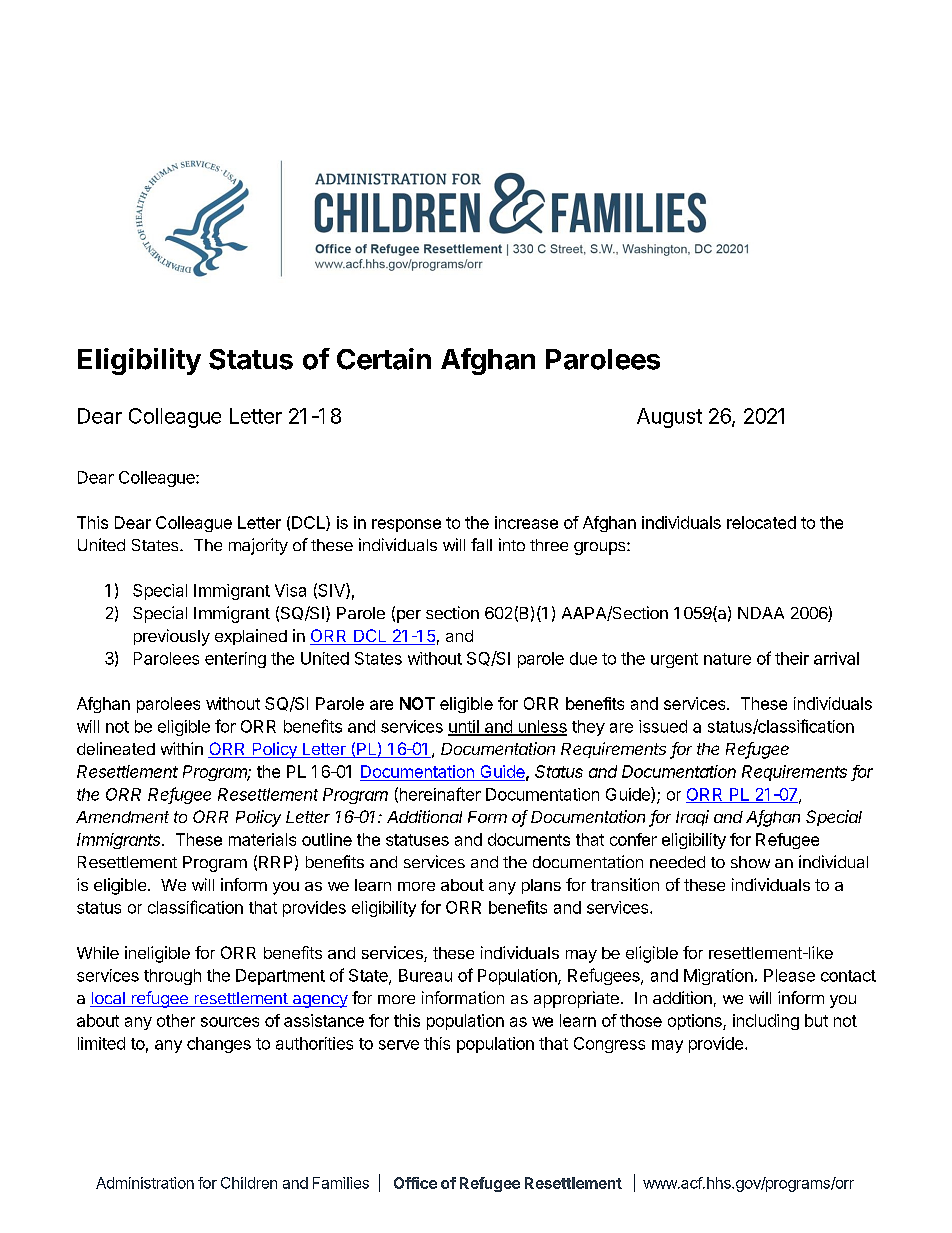 This document has width=952, height=1233. What do you see at coordinates (172, 977) in the document?
I see `through` at bounding box center [172, 977].
